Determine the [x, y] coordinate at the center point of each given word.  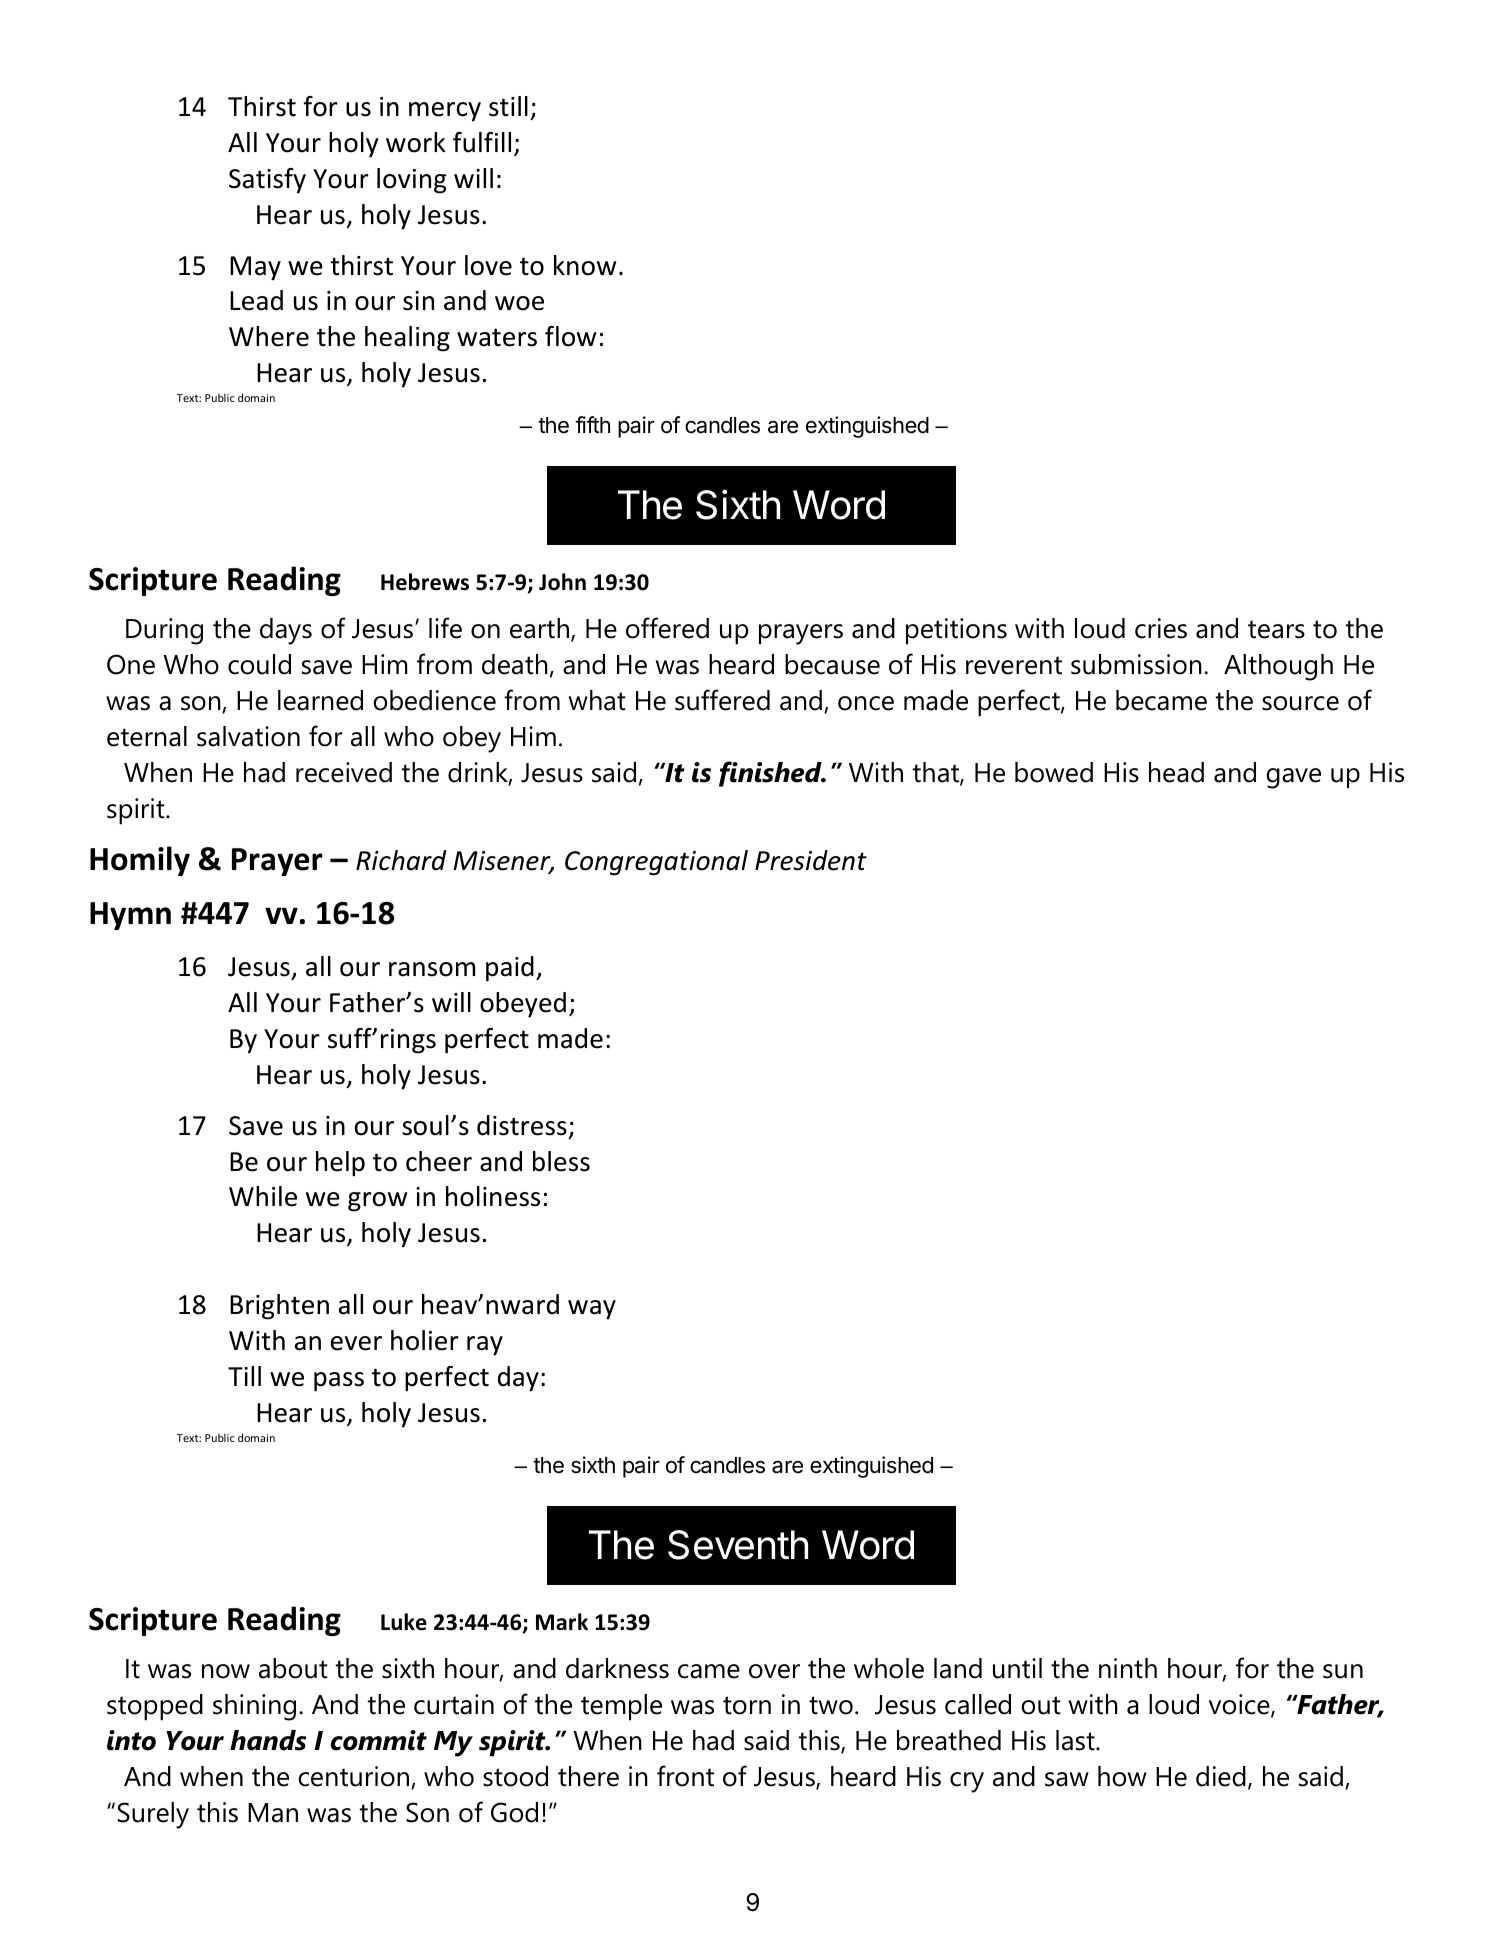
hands [268, 1740]
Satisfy [267, 181]
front [685, 1776]
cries [1161, 628]
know [585, 265]
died [1221, 1776]
